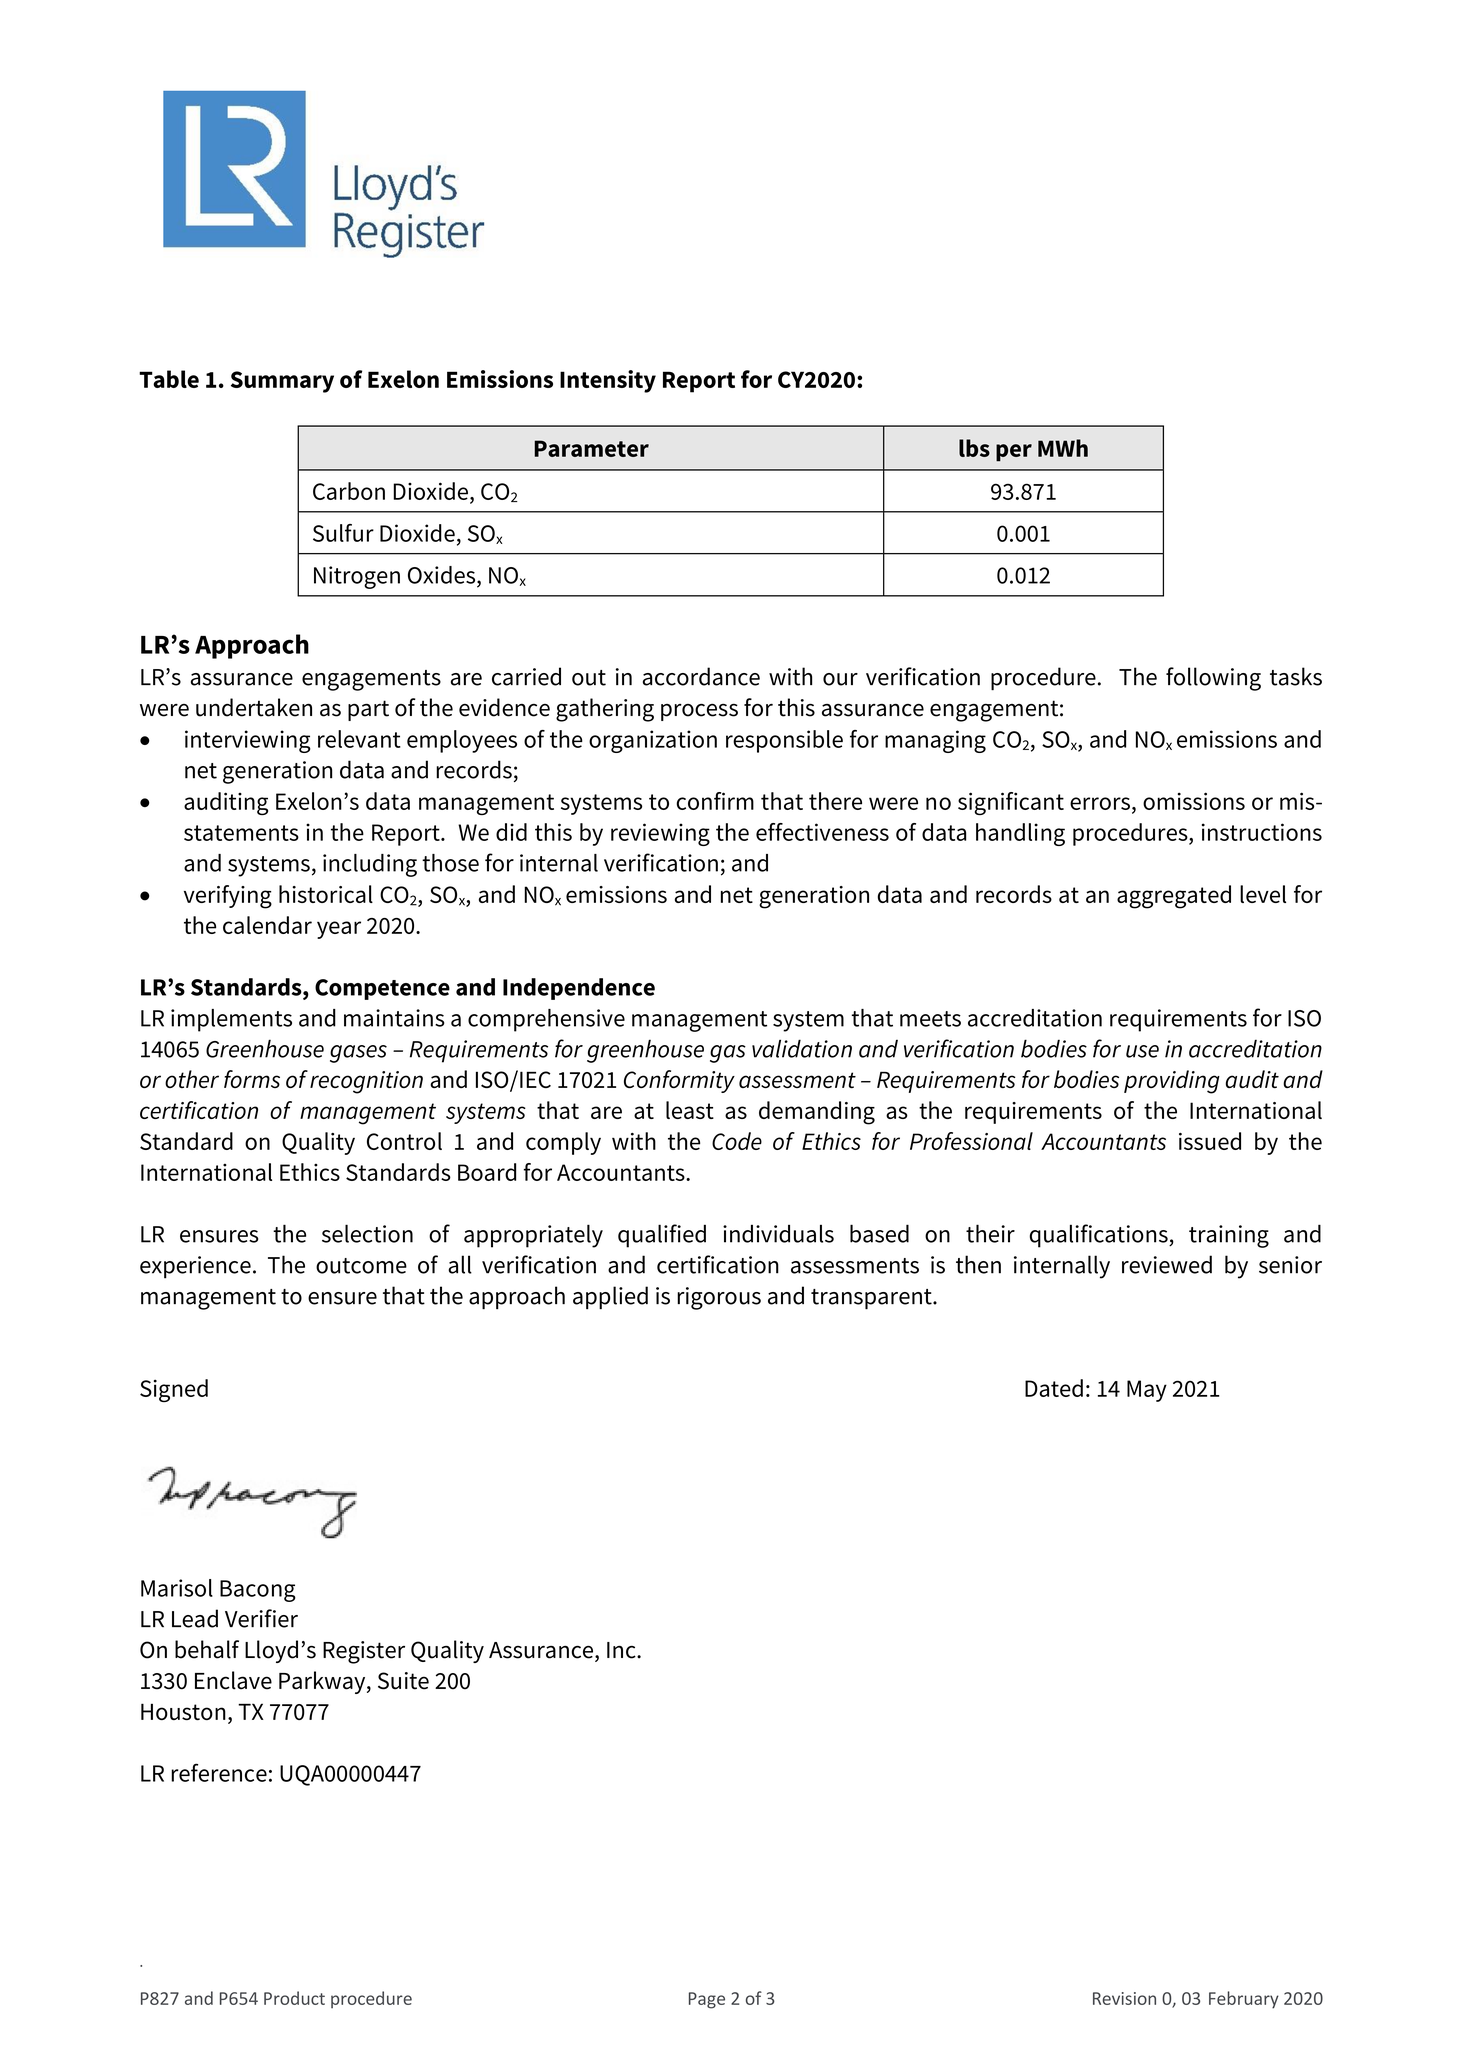  I want to click on May, so click(1147, 1391).
